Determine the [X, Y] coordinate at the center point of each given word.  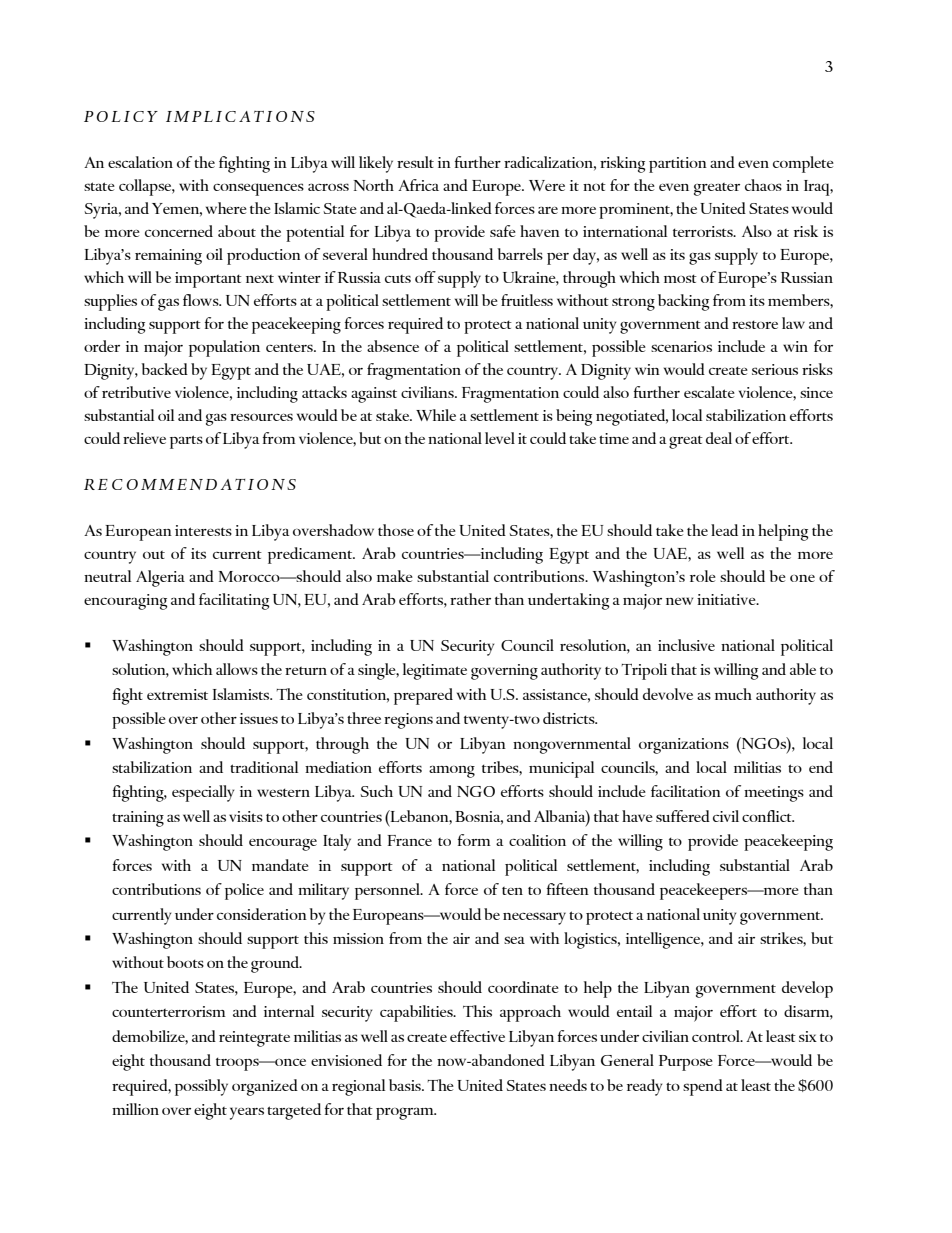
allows [237, 669]
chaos [763, 185]
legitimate [435, 671]
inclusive [686, 645]
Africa [418, 185]
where [226, 208]
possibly [201, 1087]
